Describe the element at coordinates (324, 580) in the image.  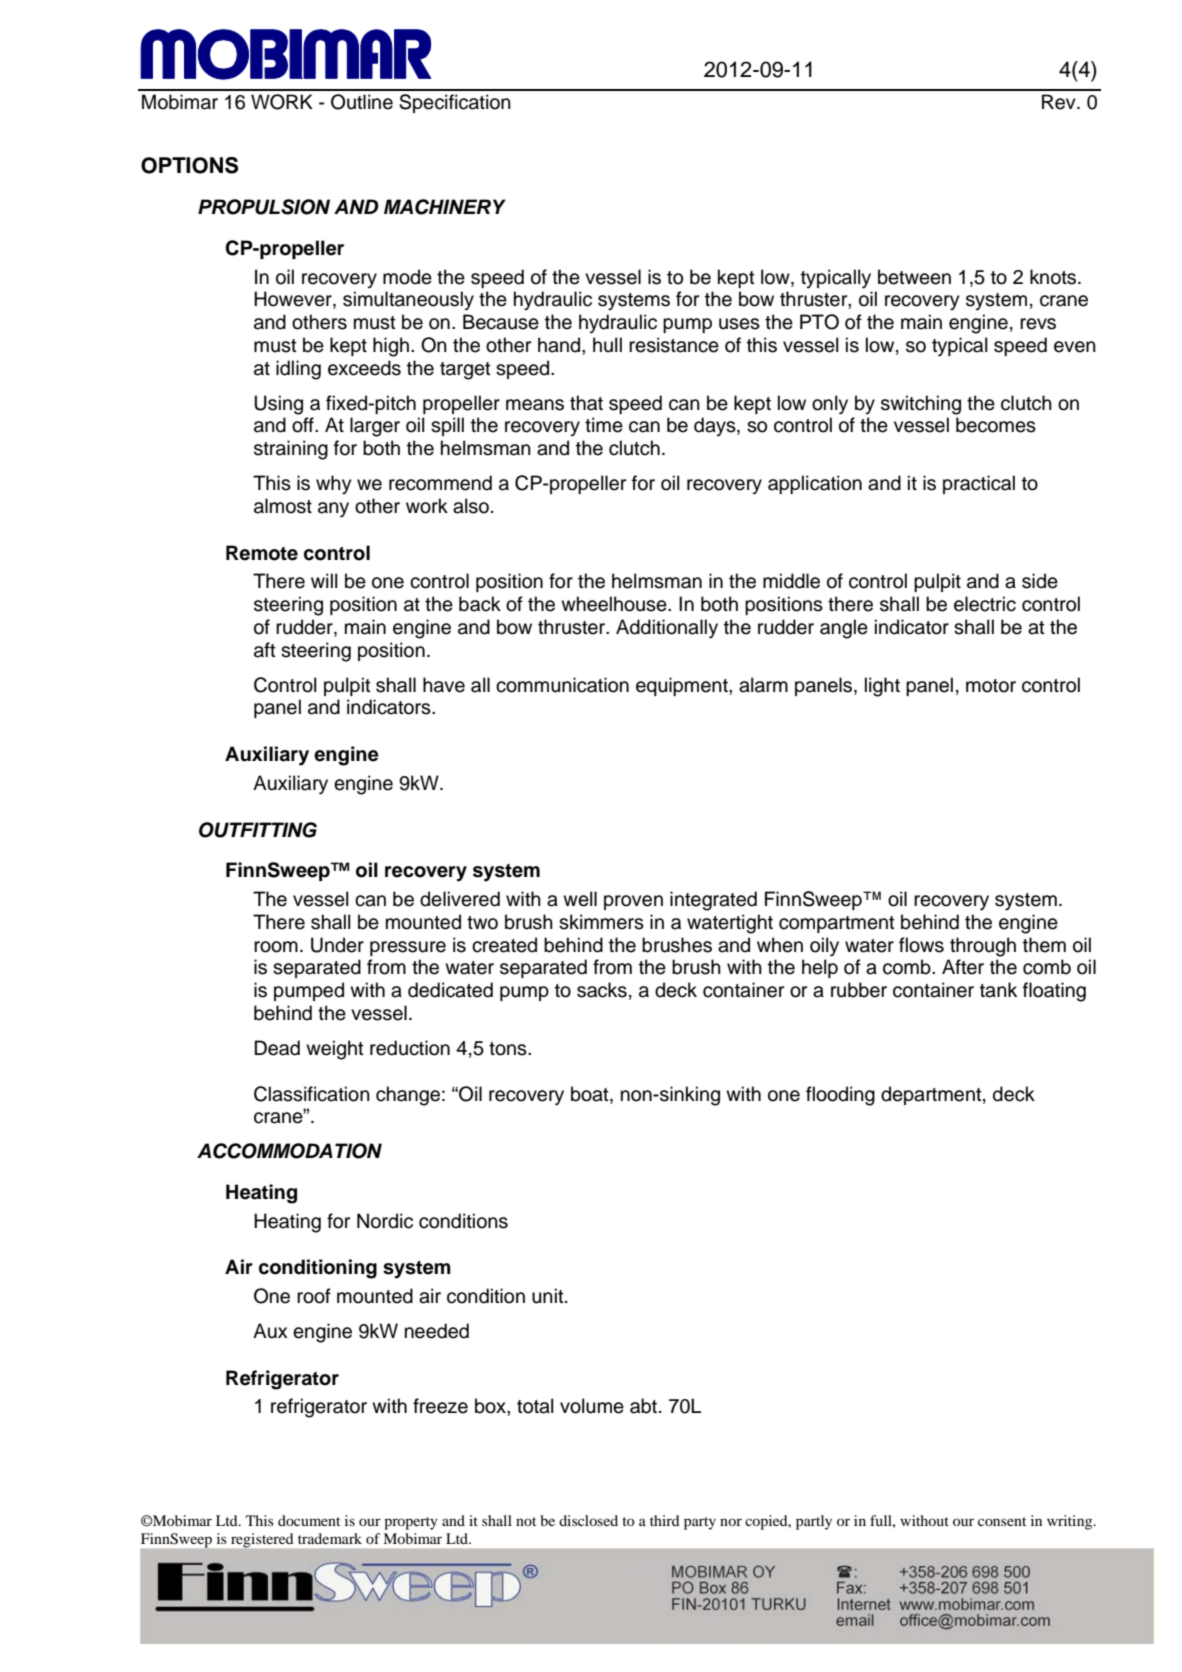
I see `will` at that location.
